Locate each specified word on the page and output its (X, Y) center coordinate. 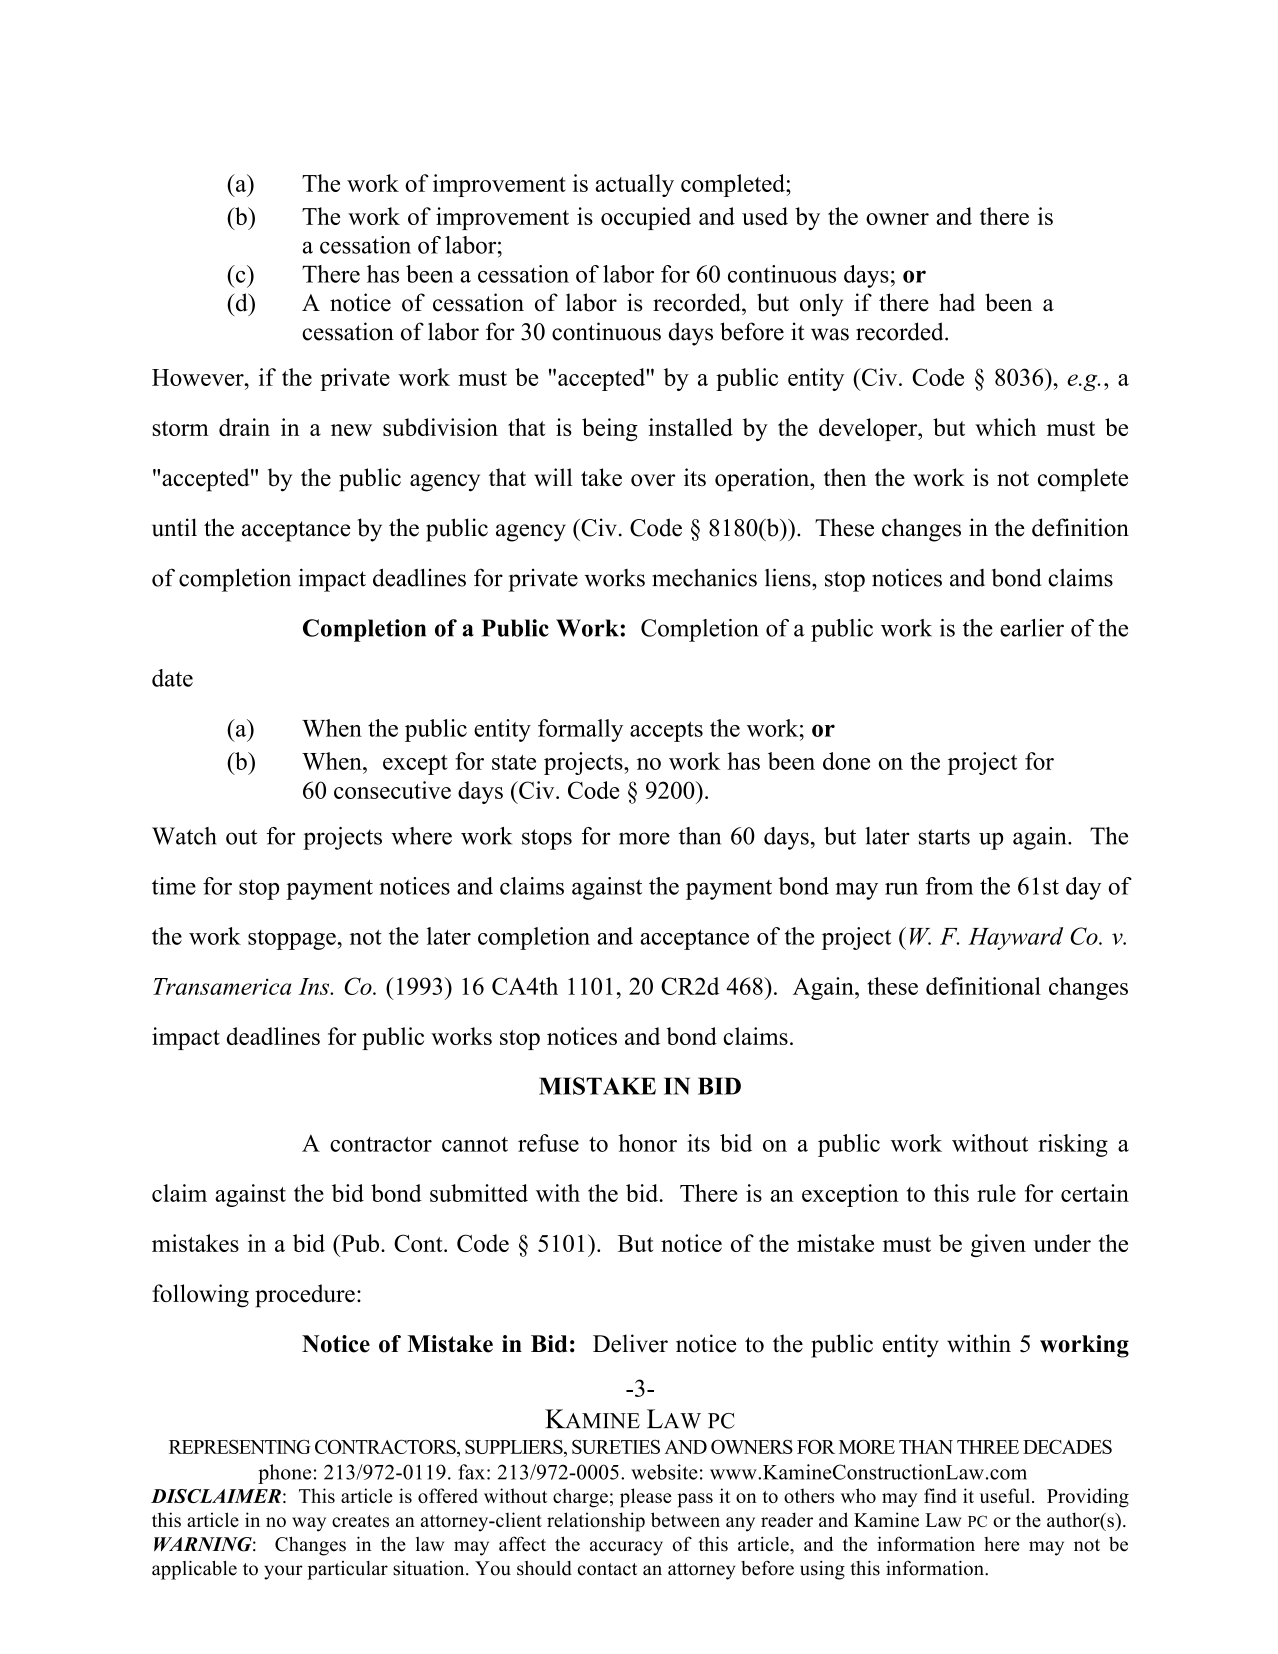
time (174, 886)
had (957, 302)
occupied (646, 218)
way (309, 1524)
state (514, 762)
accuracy (626, 1548)
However (199, 377)
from (949, 886)
